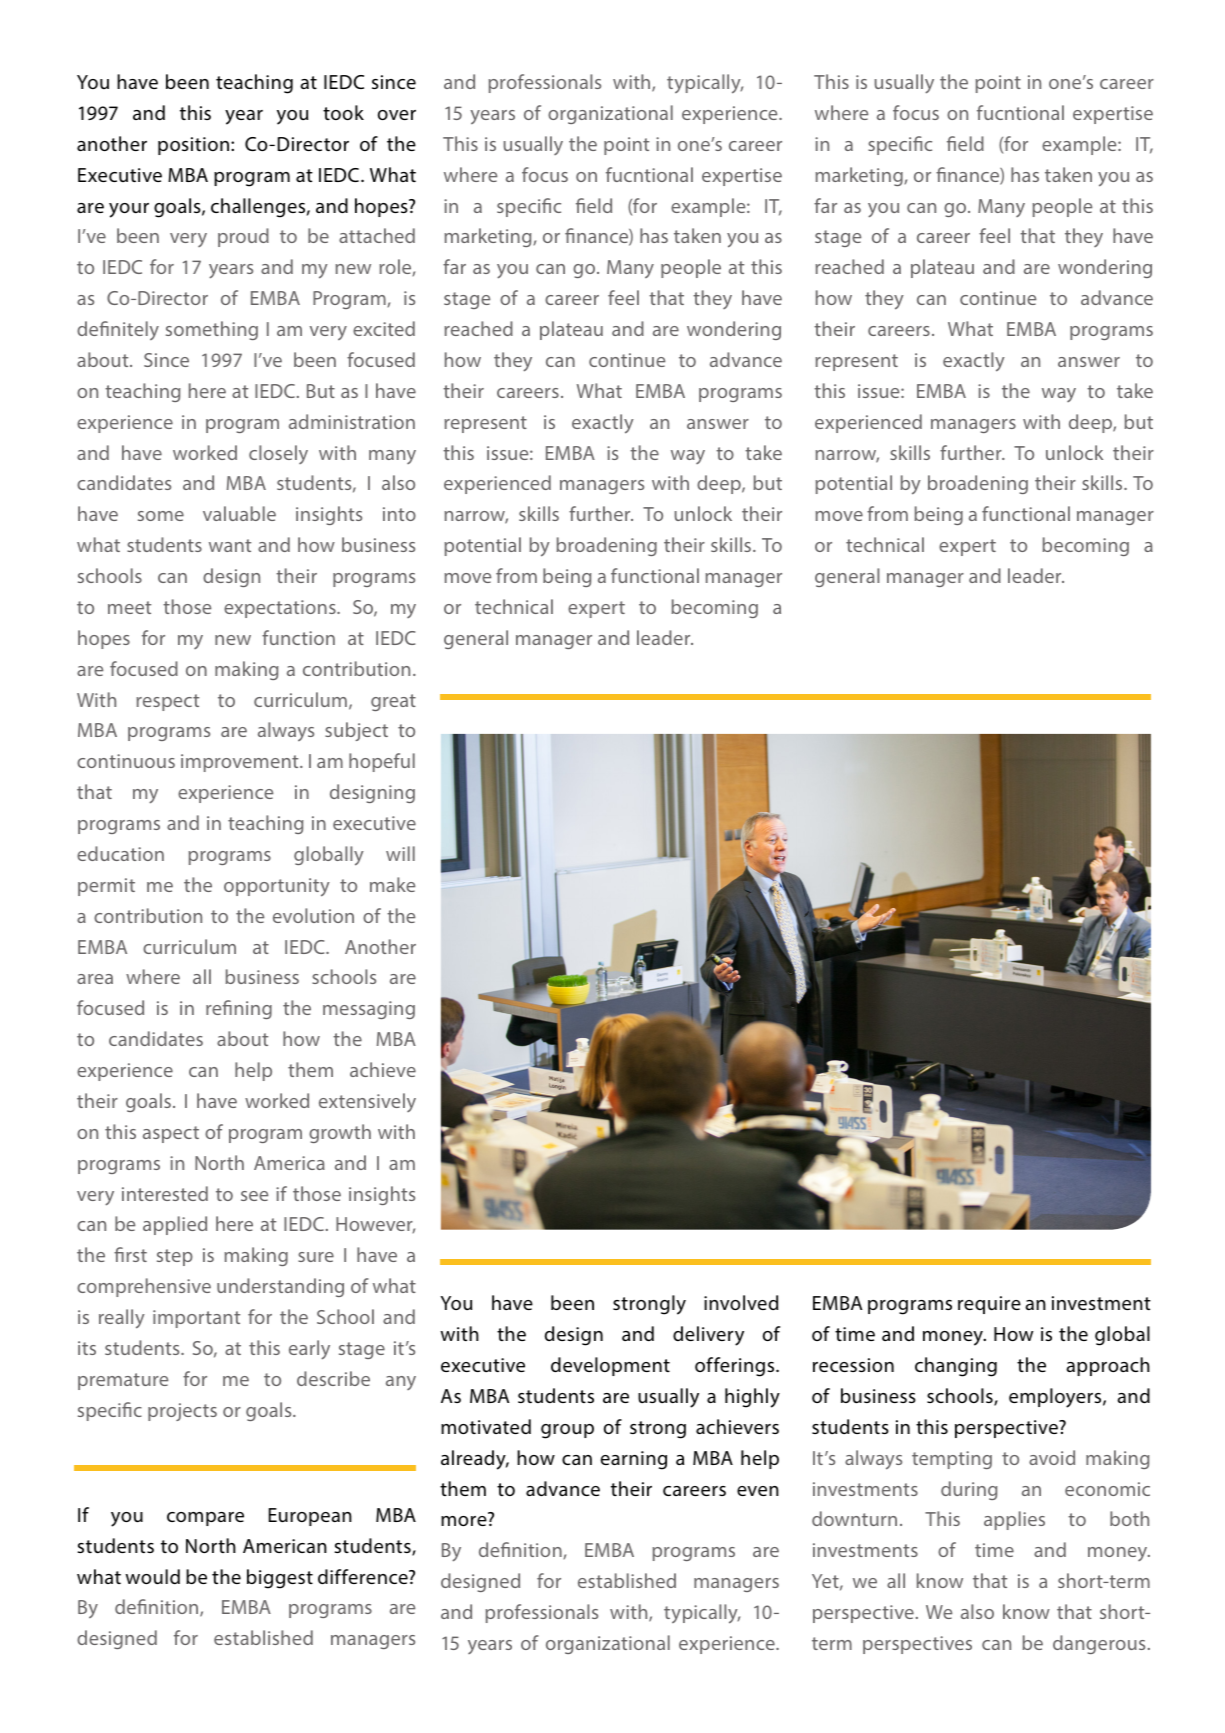 This page has width=1225, height=1733. Describe the element at coordinates (367, 1102) in the page. I see `extensively` at that location.
